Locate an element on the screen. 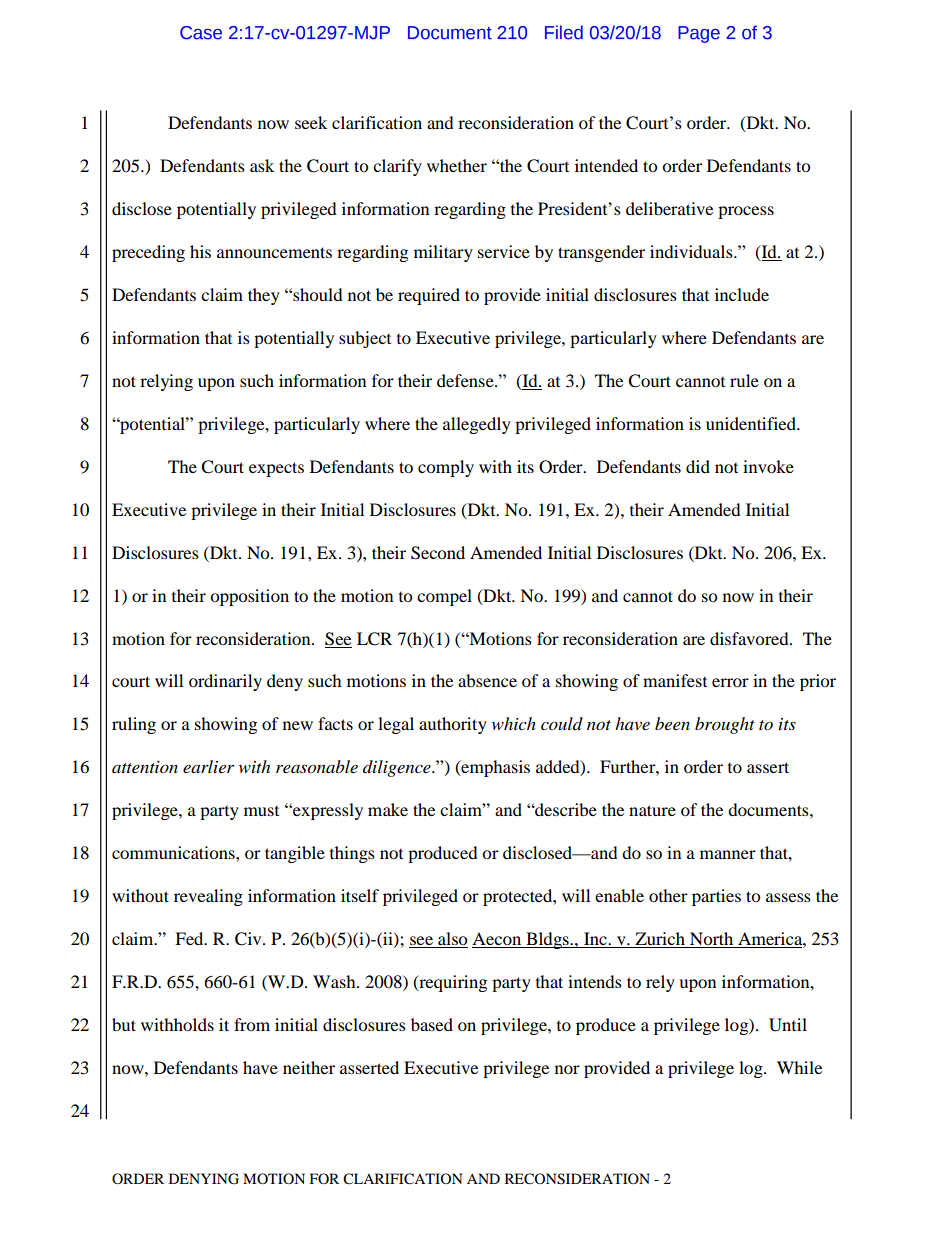 Image resolution: width=952 pixels, height=1233 pixels. authority is located at coordinates (453, 725).
